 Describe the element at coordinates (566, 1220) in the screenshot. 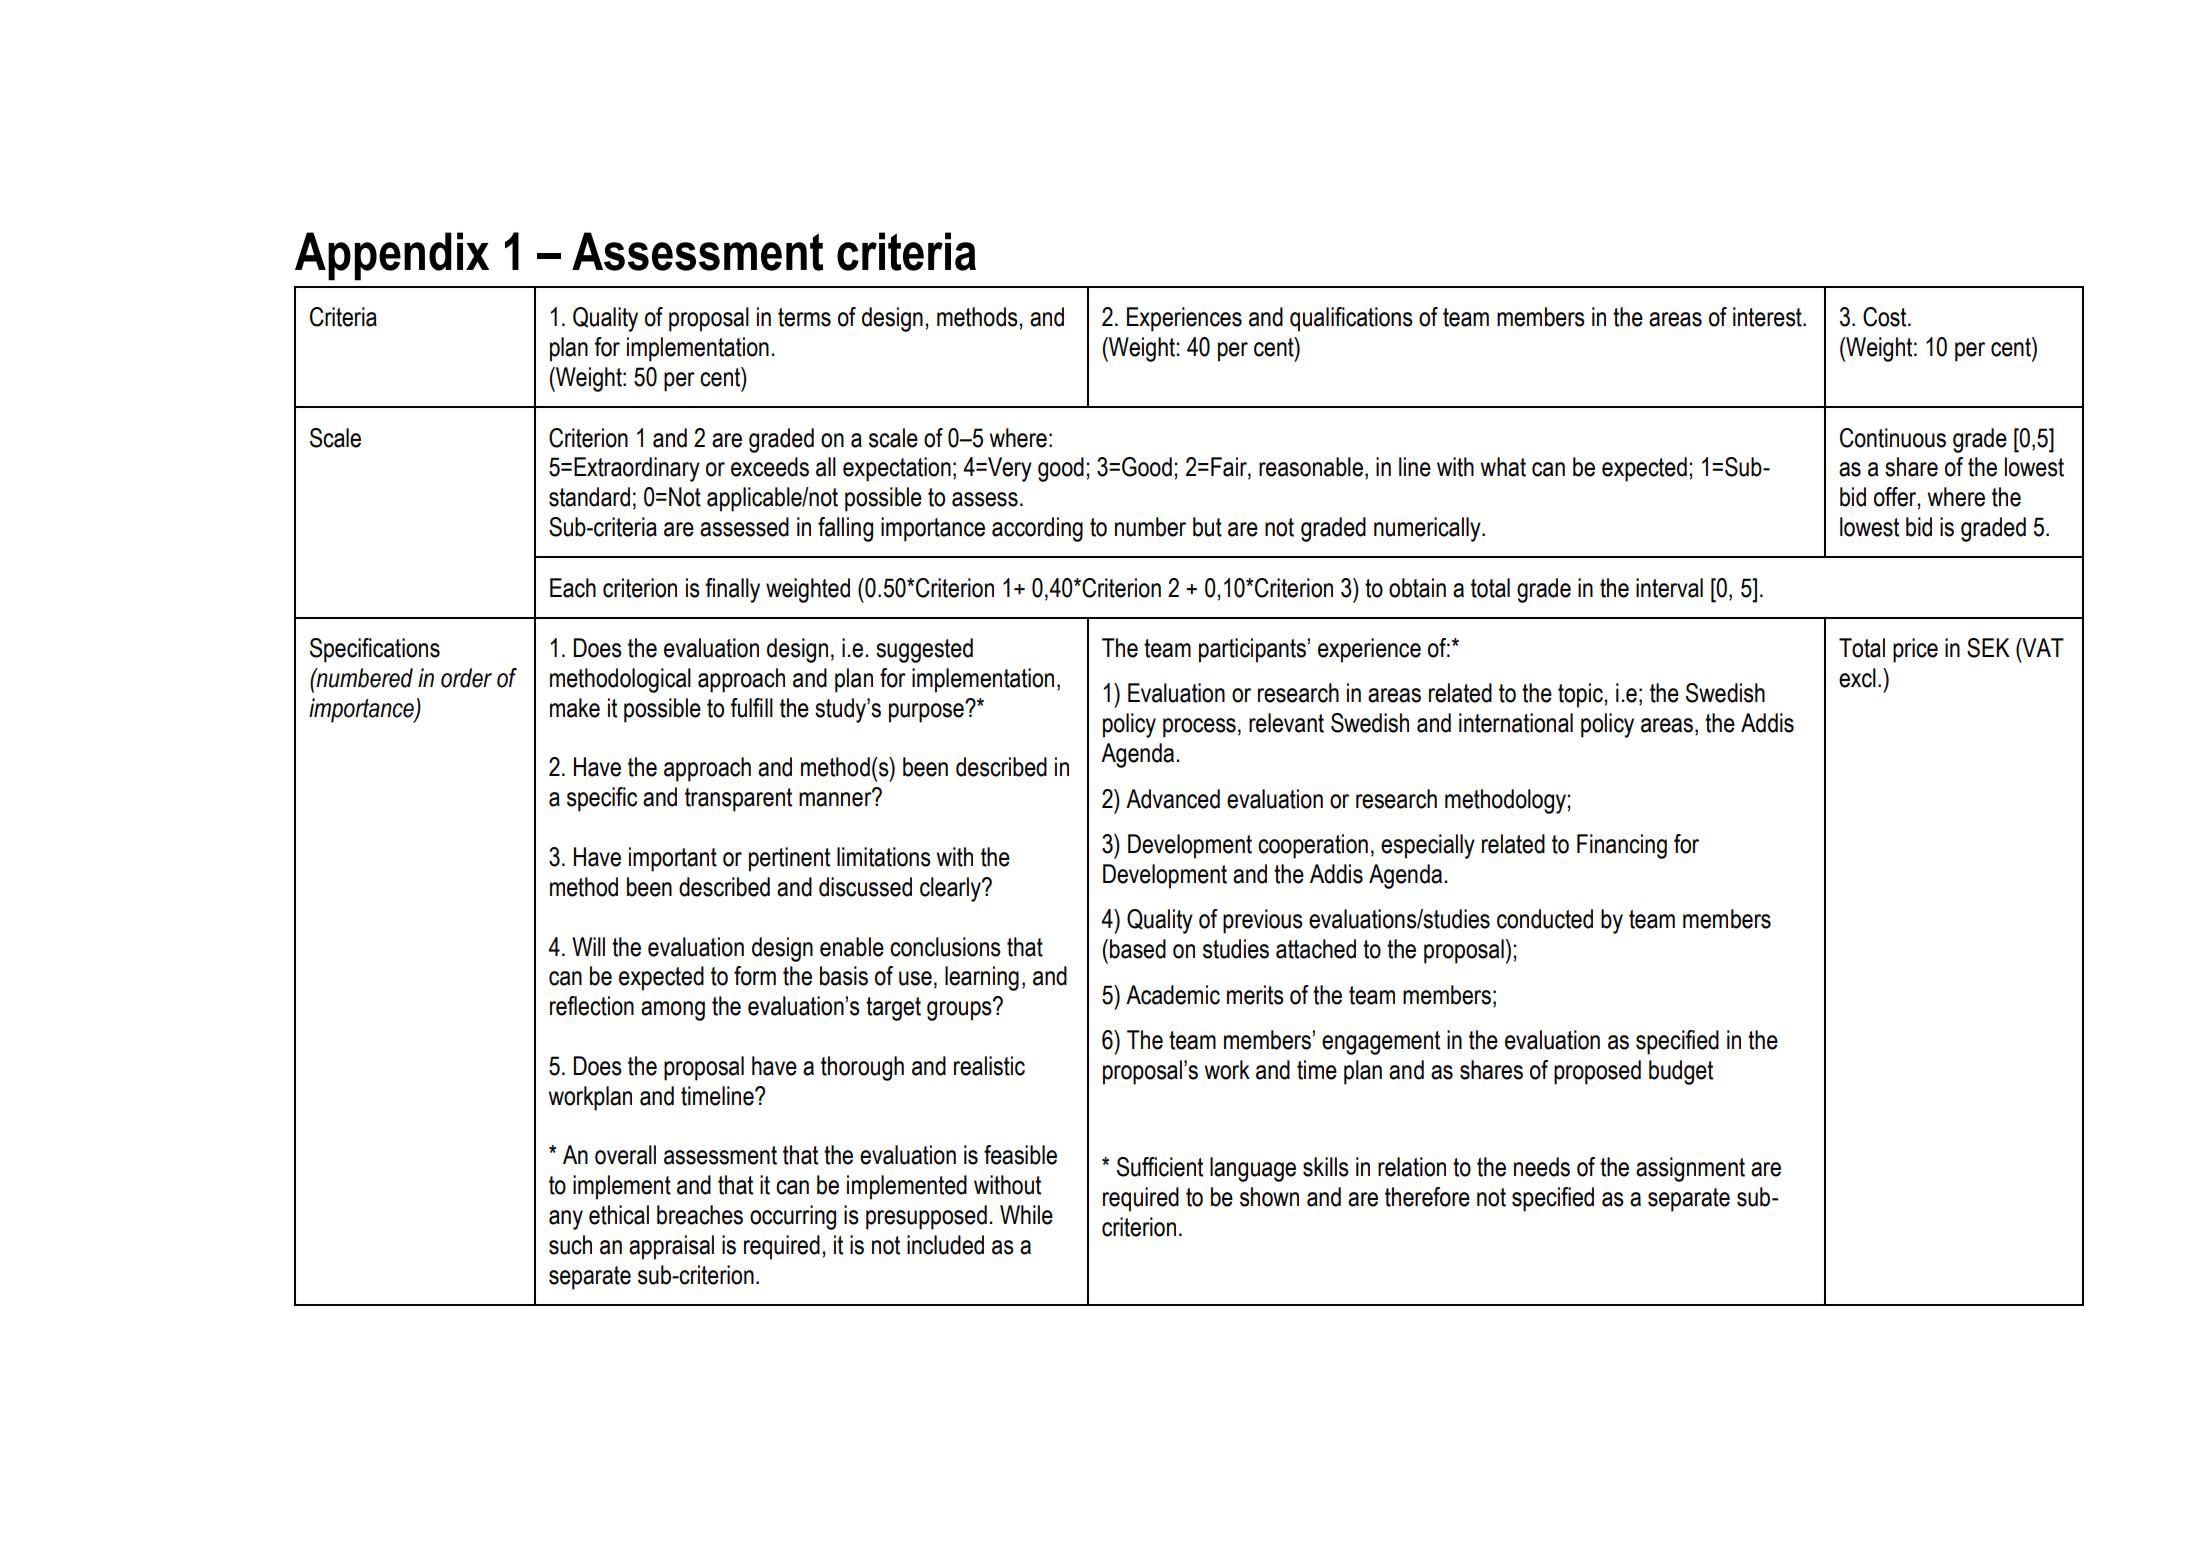

I see `any` at that location.
